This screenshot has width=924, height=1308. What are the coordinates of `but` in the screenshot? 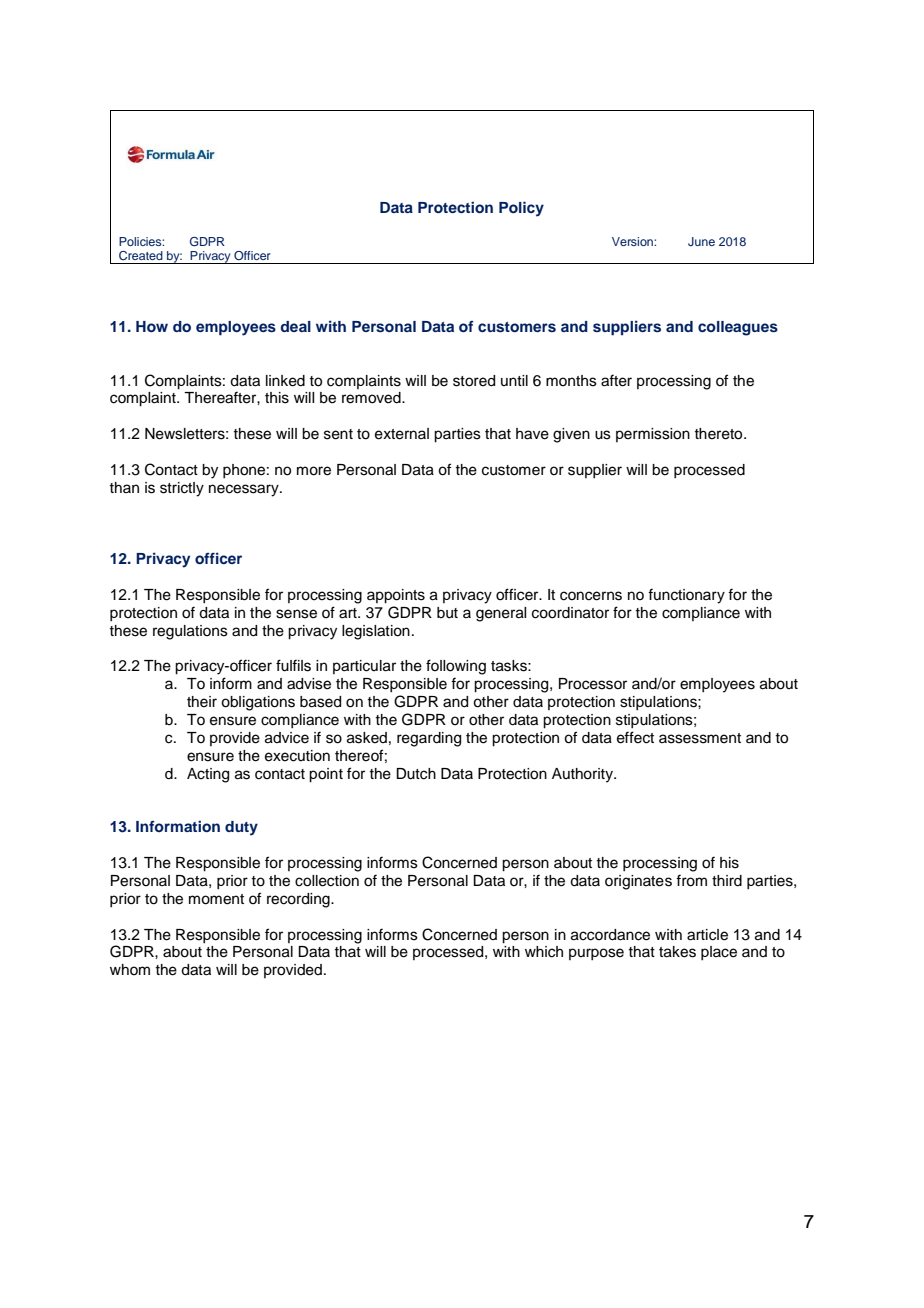 It's located at (447, 613).
